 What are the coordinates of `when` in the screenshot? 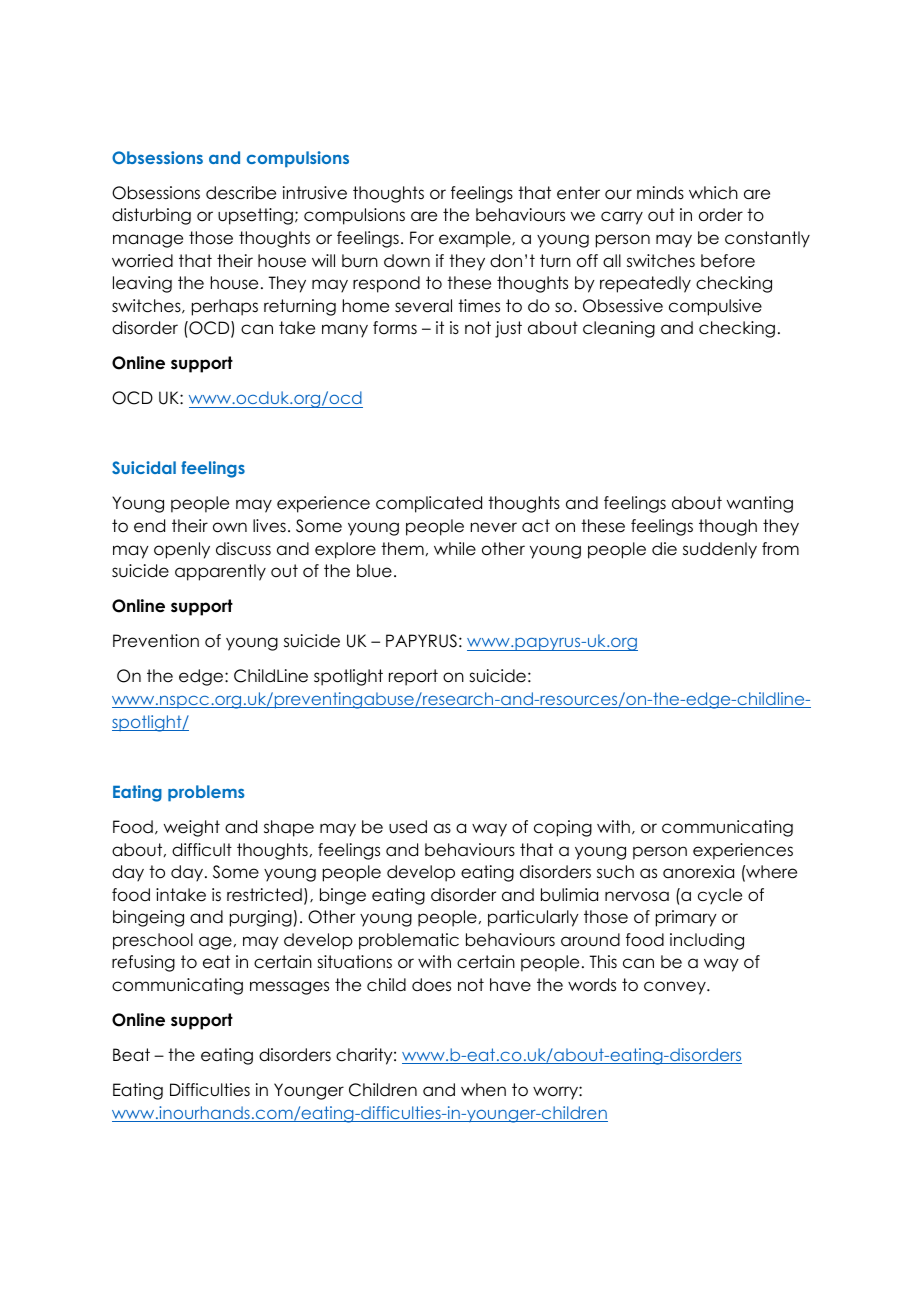 It's located at (483, 1090).
